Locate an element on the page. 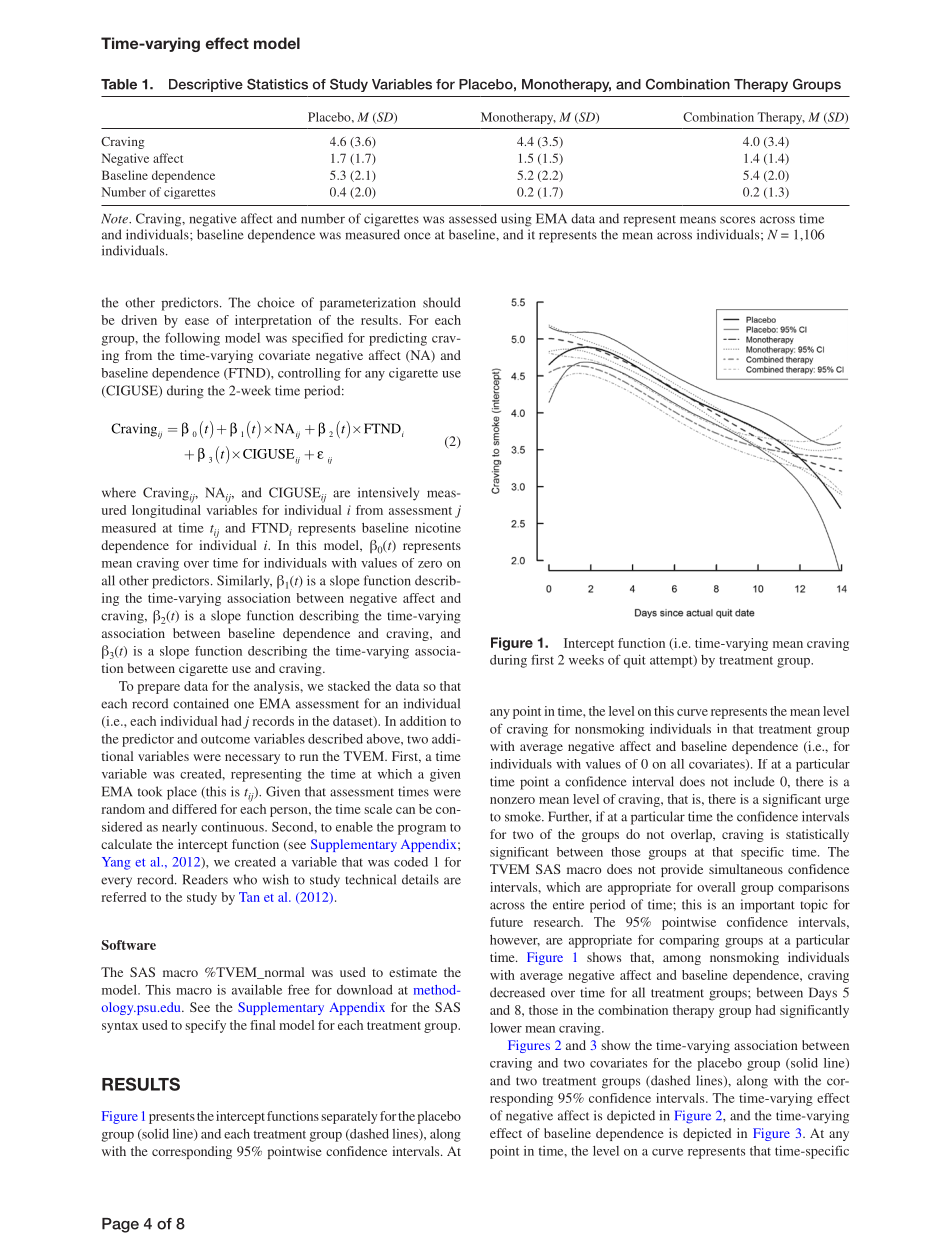 The image size is (952, 1251). Descriptive is located at coordinates (206, 85).
